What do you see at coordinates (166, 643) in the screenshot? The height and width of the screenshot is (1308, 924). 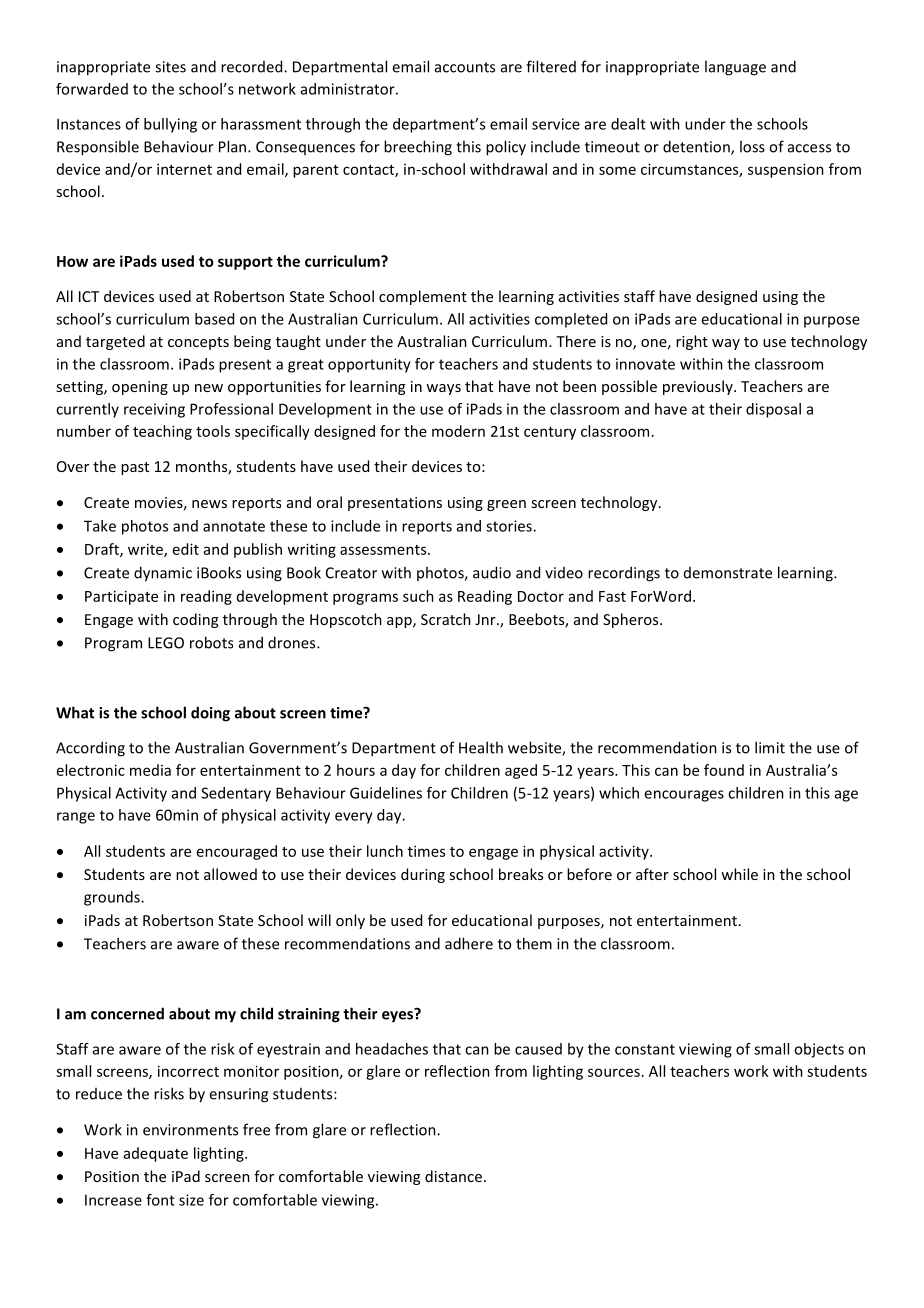 I see `LEGO` at bounding box center [166, 643].
